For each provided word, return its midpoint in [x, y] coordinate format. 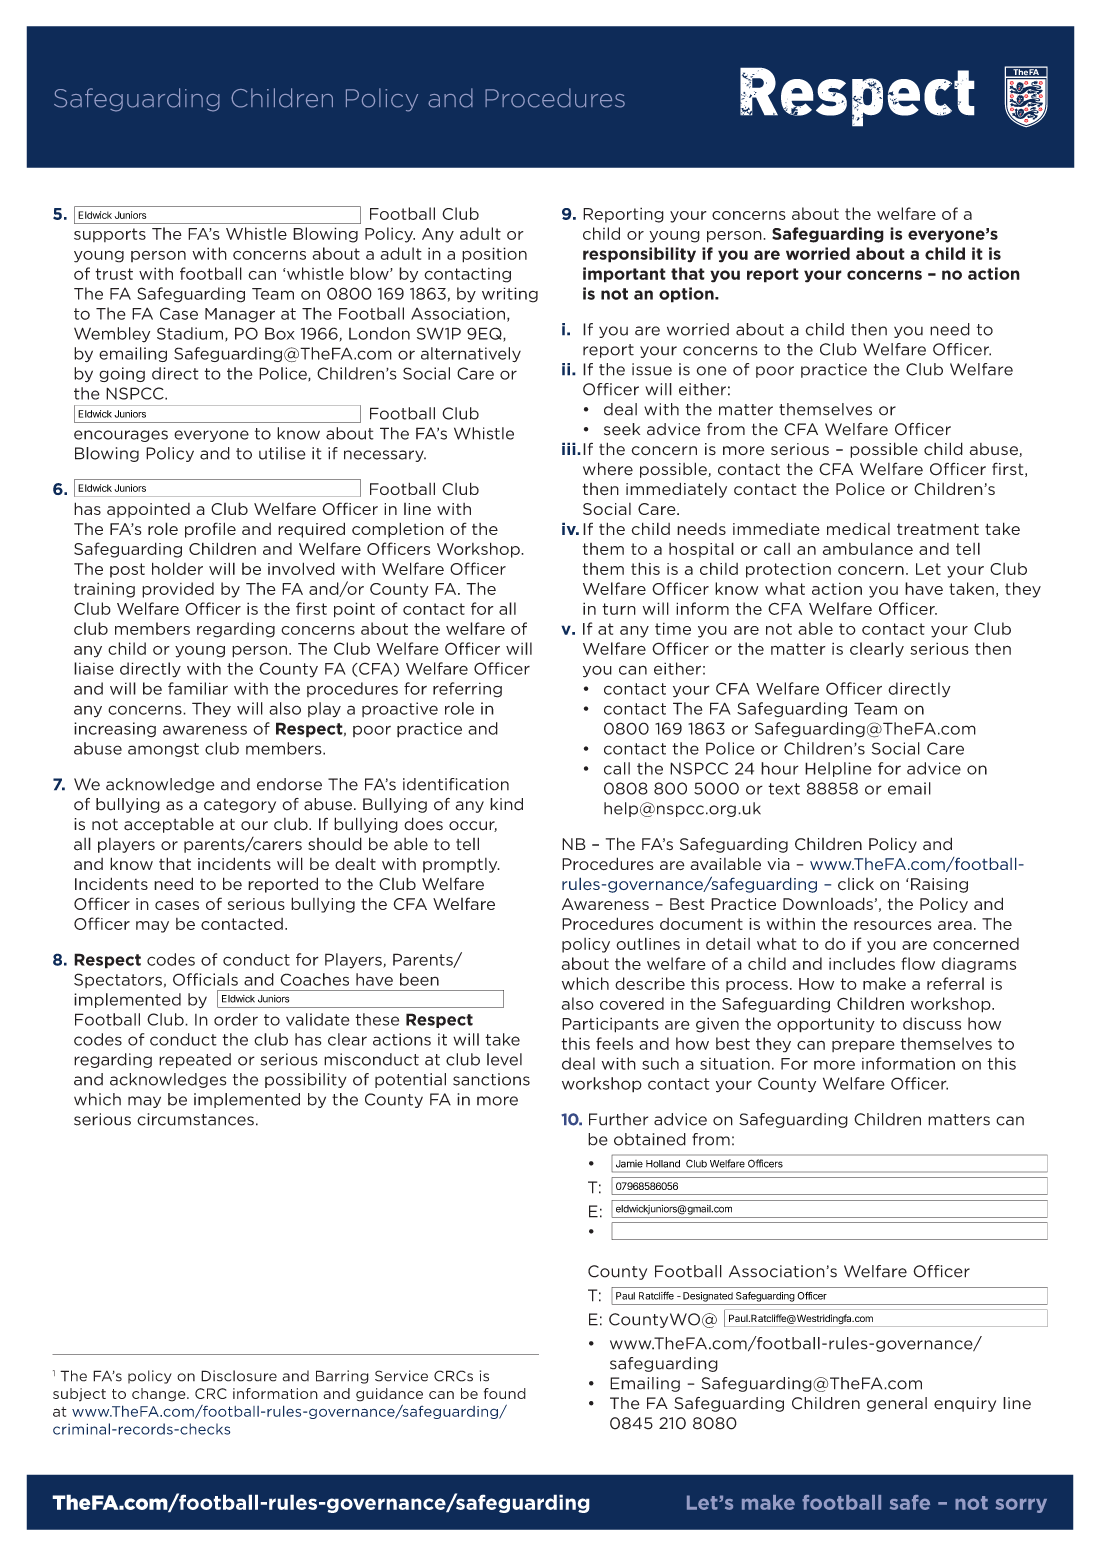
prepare [863, 1046]
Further [618, 1119]
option [687, 295]
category [240, 806]
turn [619, 609]
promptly [461, 865]
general [897, 1404]
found [505, 1393]
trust [114, 274]
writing [510, 295]
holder [177, 568]
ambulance [868, 548]
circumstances [195, 1119]
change [160, 1395]
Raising [939, 885]
